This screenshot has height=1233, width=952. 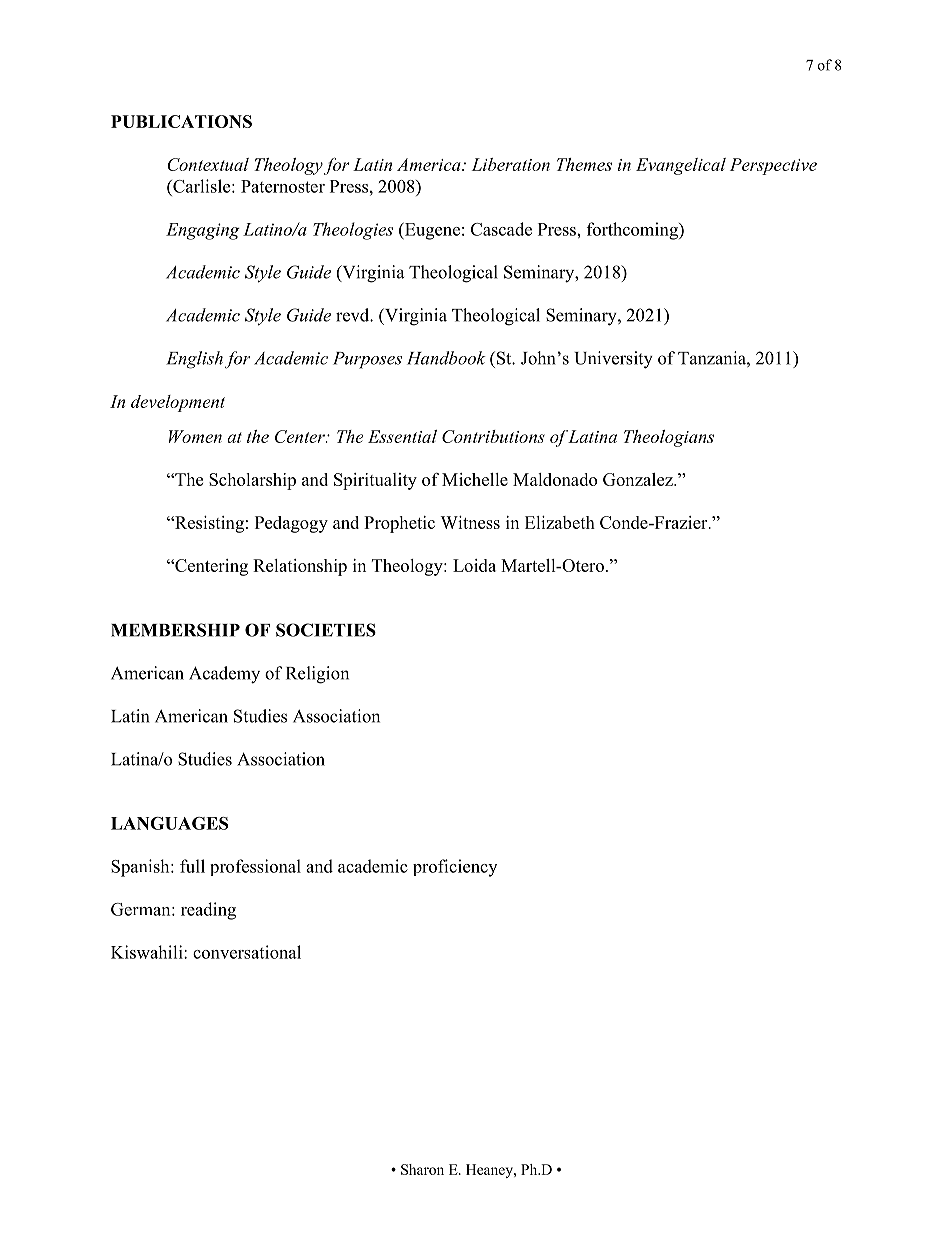 What do you see at coordinates (493, 436) in the screenshot?
I see `Contributions` at bounding box center [493, 436].
